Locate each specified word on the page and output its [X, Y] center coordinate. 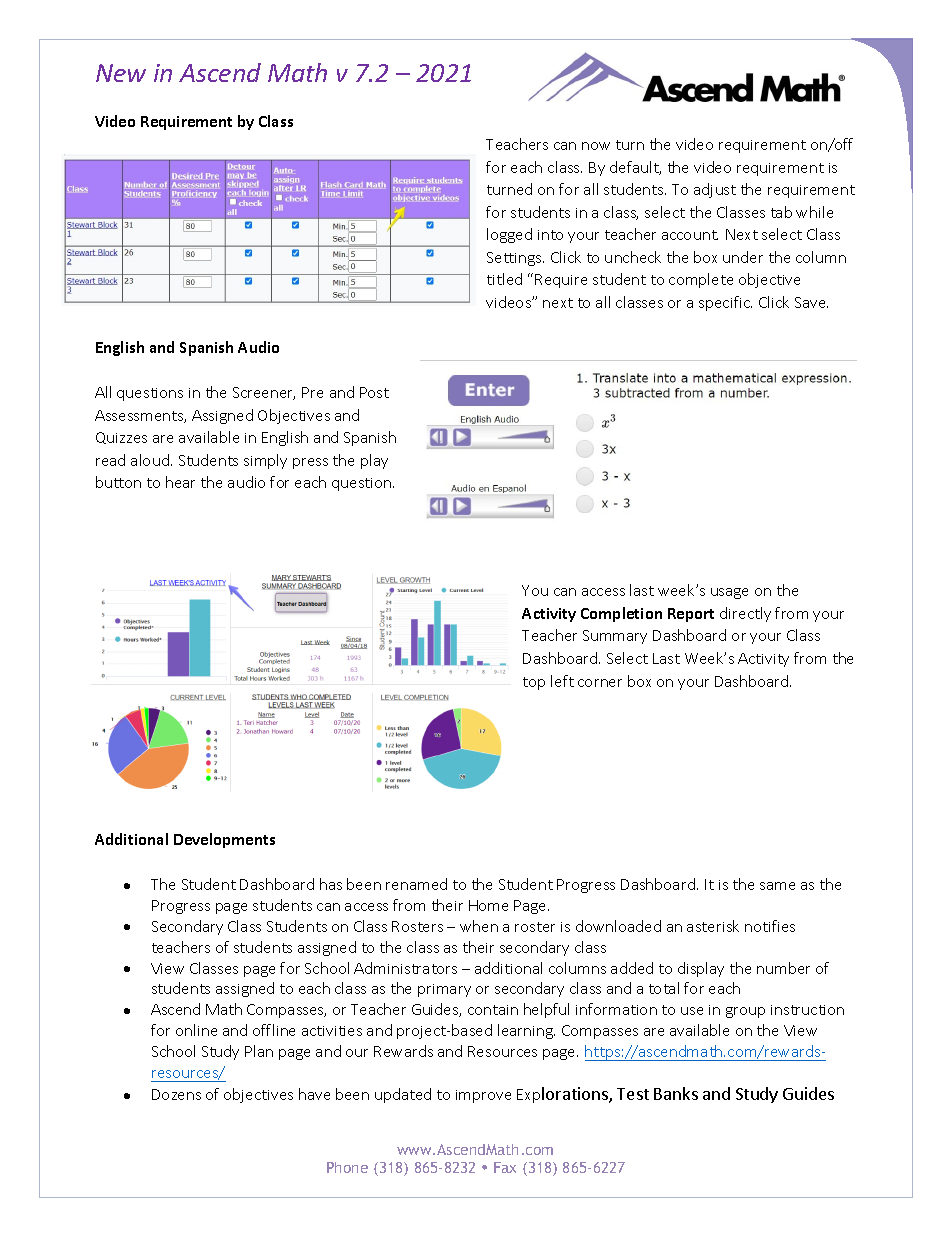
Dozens [176, 1094]
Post [374, 392]
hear [180, 482]
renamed [416, 884]
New [121, 73]
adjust [715, 190]
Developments [224, 840]
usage [729, 593]
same [777, 886]
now [596, 146]
